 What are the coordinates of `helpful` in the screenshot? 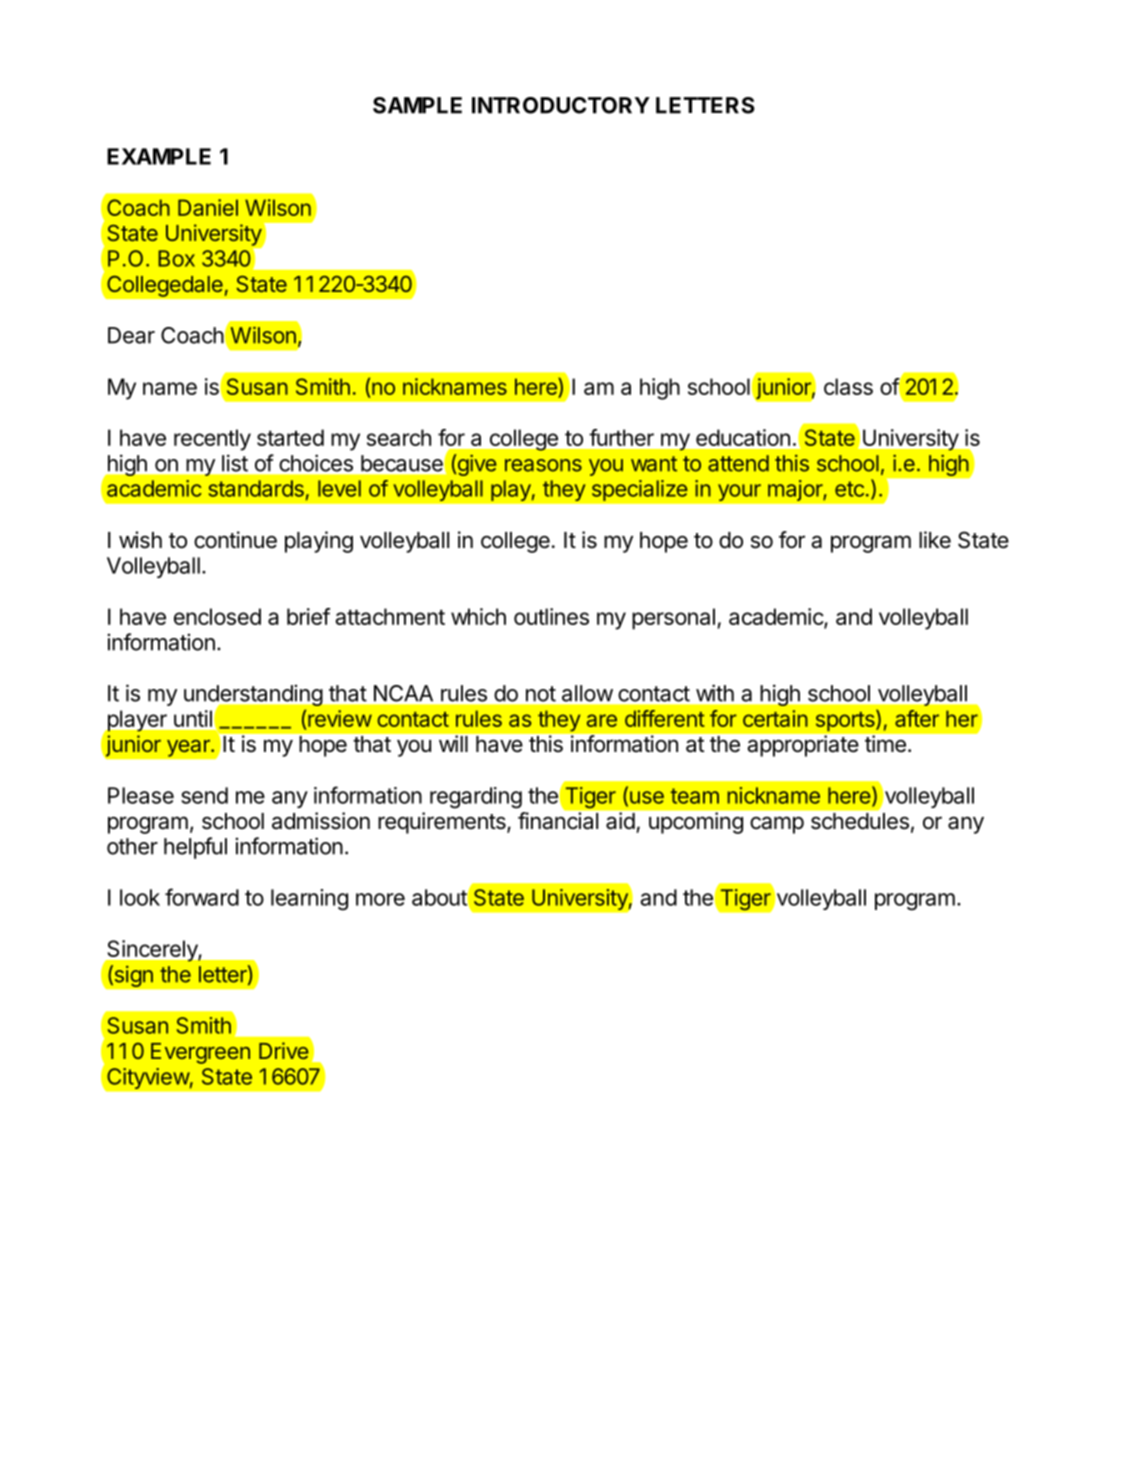 It's located at (195, 848).
